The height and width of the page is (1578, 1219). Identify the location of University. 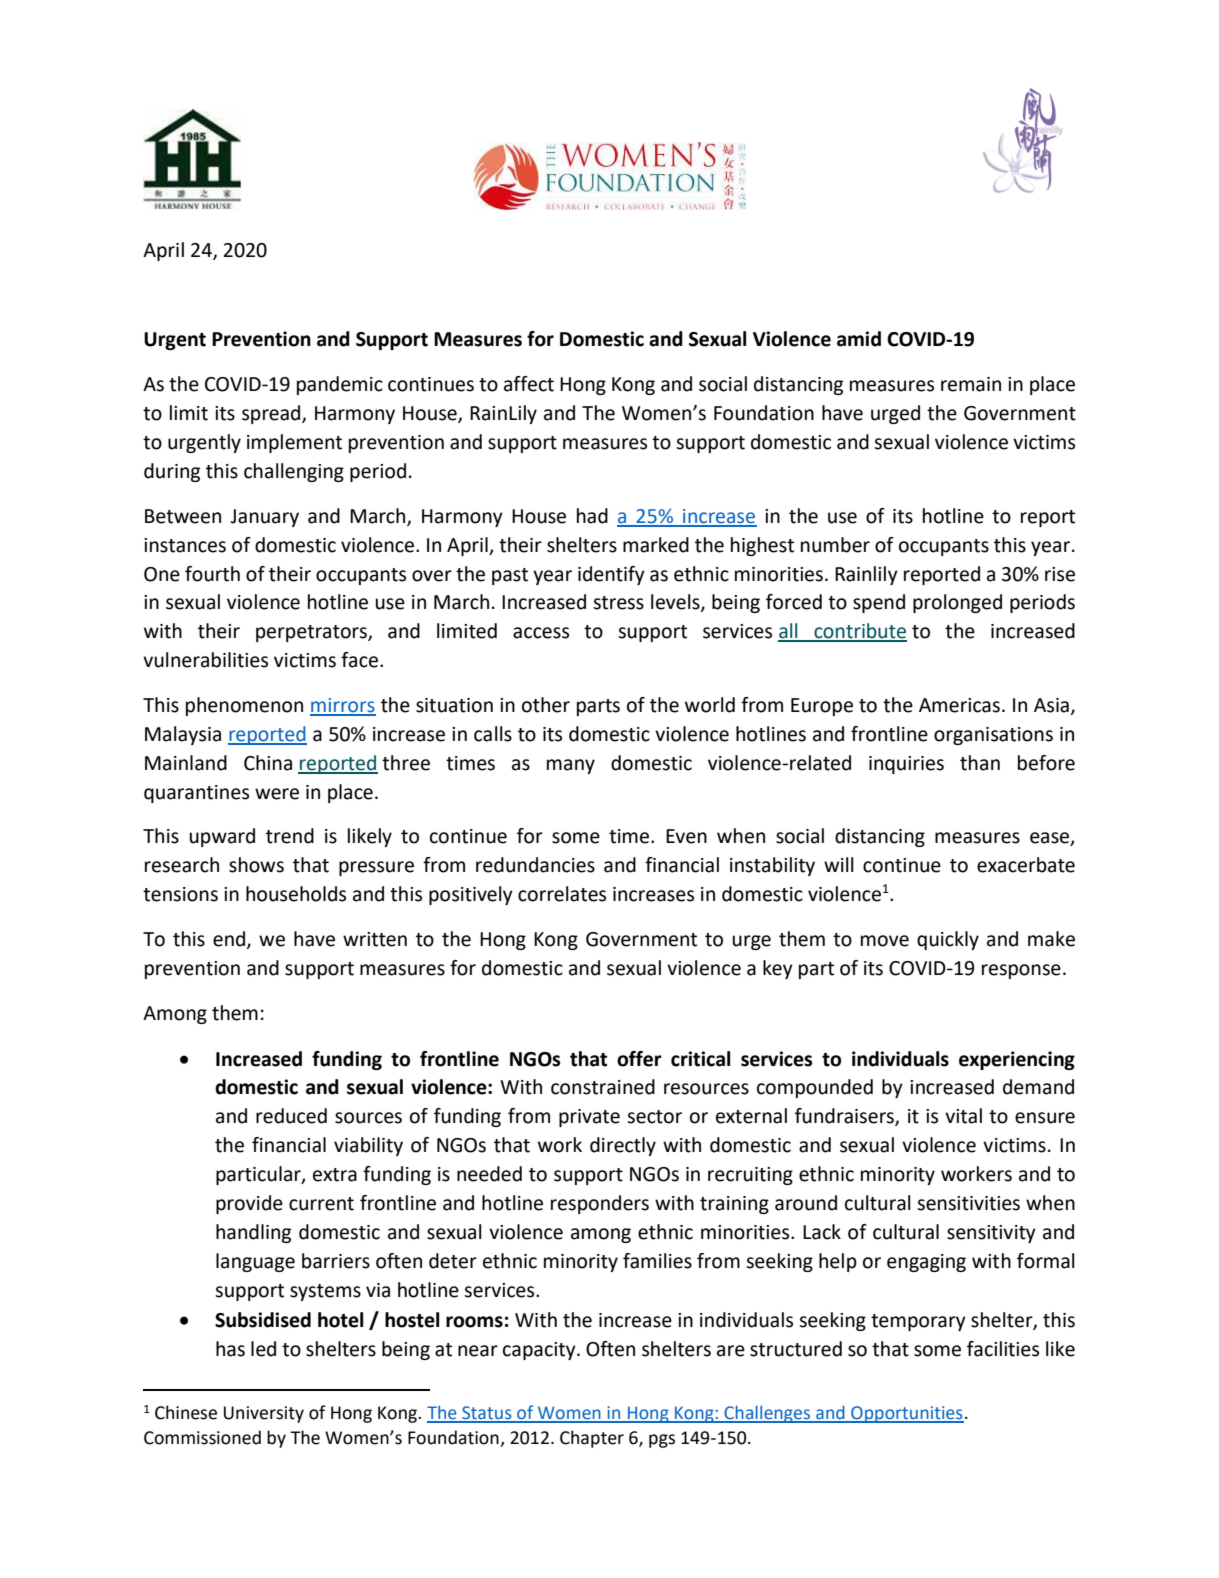
(264, 1414).
